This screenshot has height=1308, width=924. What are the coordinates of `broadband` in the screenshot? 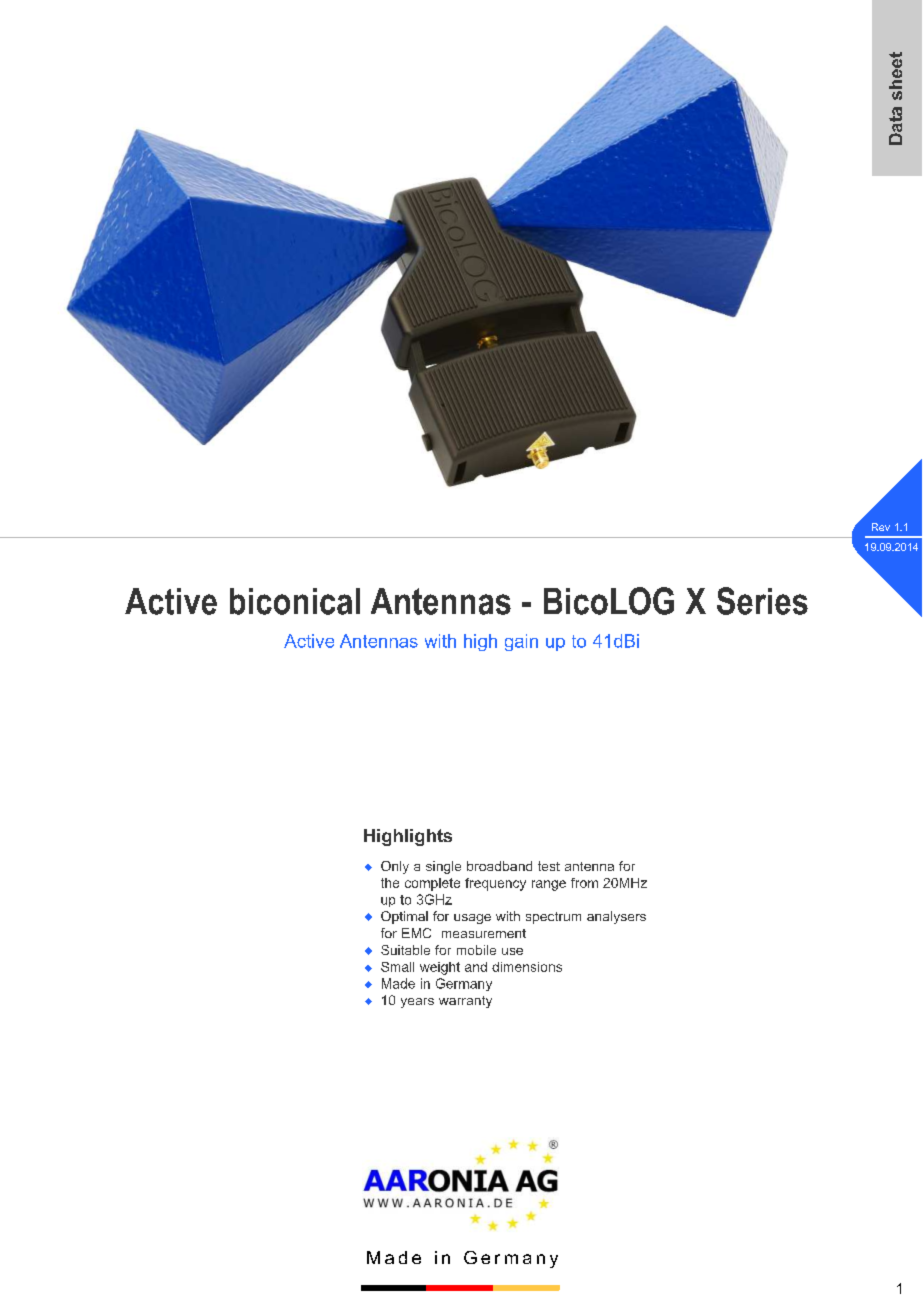 It's located at (499, 866).
